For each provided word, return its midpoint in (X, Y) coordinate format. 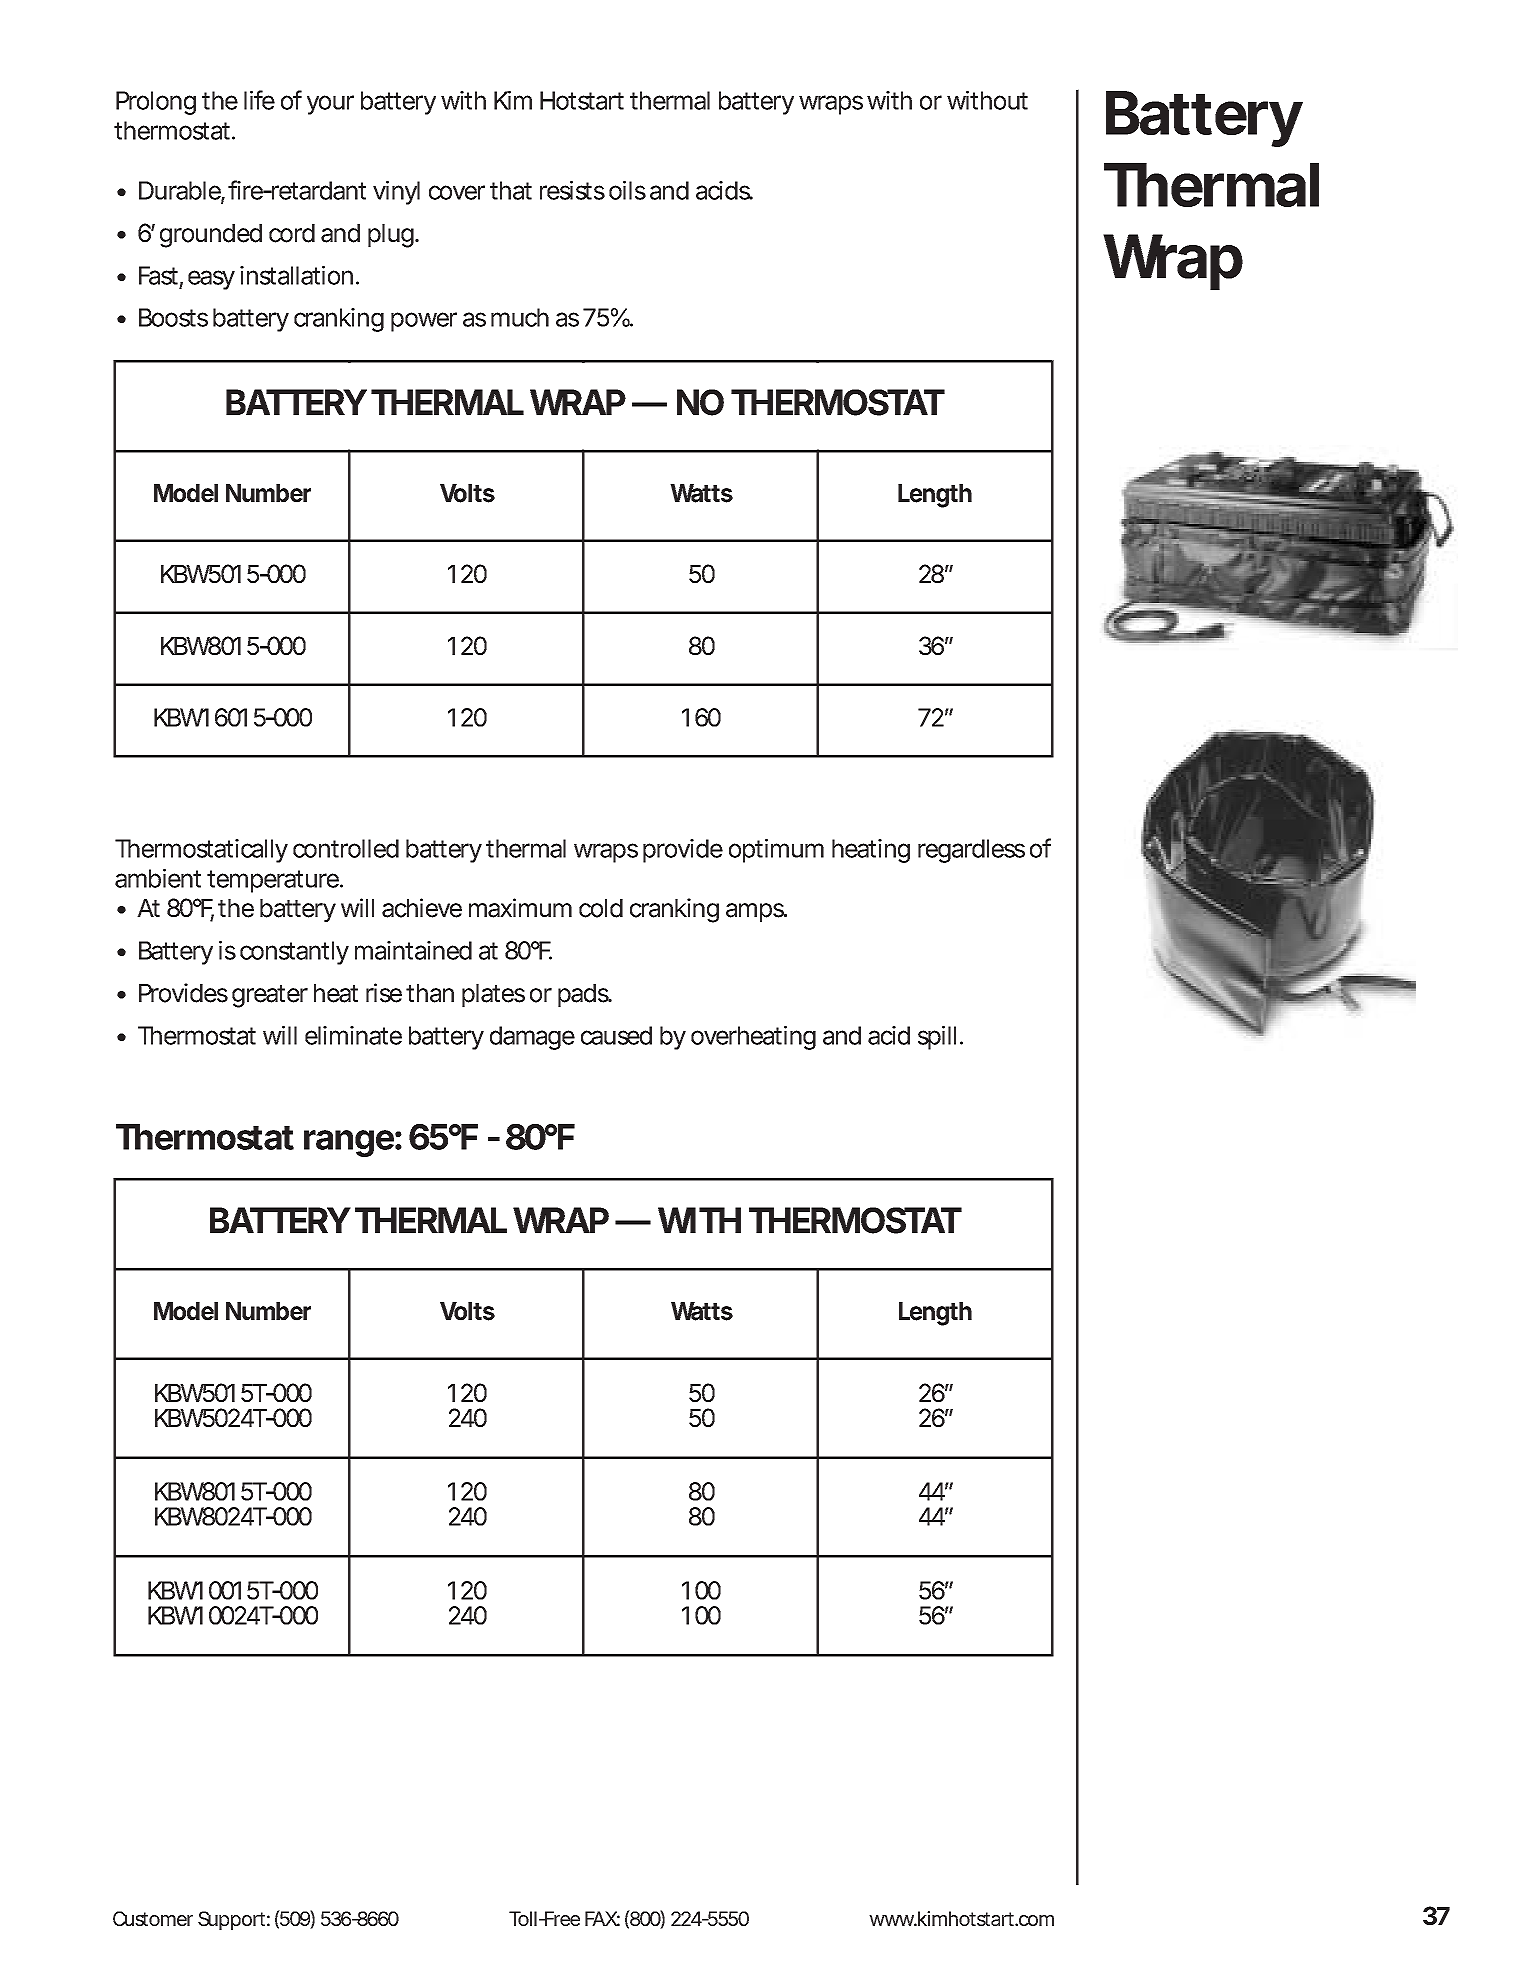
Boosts (173, 317)
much (520, 317)
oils (627, 190)
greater (270, 996)
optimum (776, 851)
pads (585, 995)
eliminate (353, 1035)
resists (572, 190)
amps (756, 912)
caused (616, 1035)
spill (937, 1038)
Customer (153, 1918)
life (259, 100)
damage (532, 1038)
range (349, 1143)
